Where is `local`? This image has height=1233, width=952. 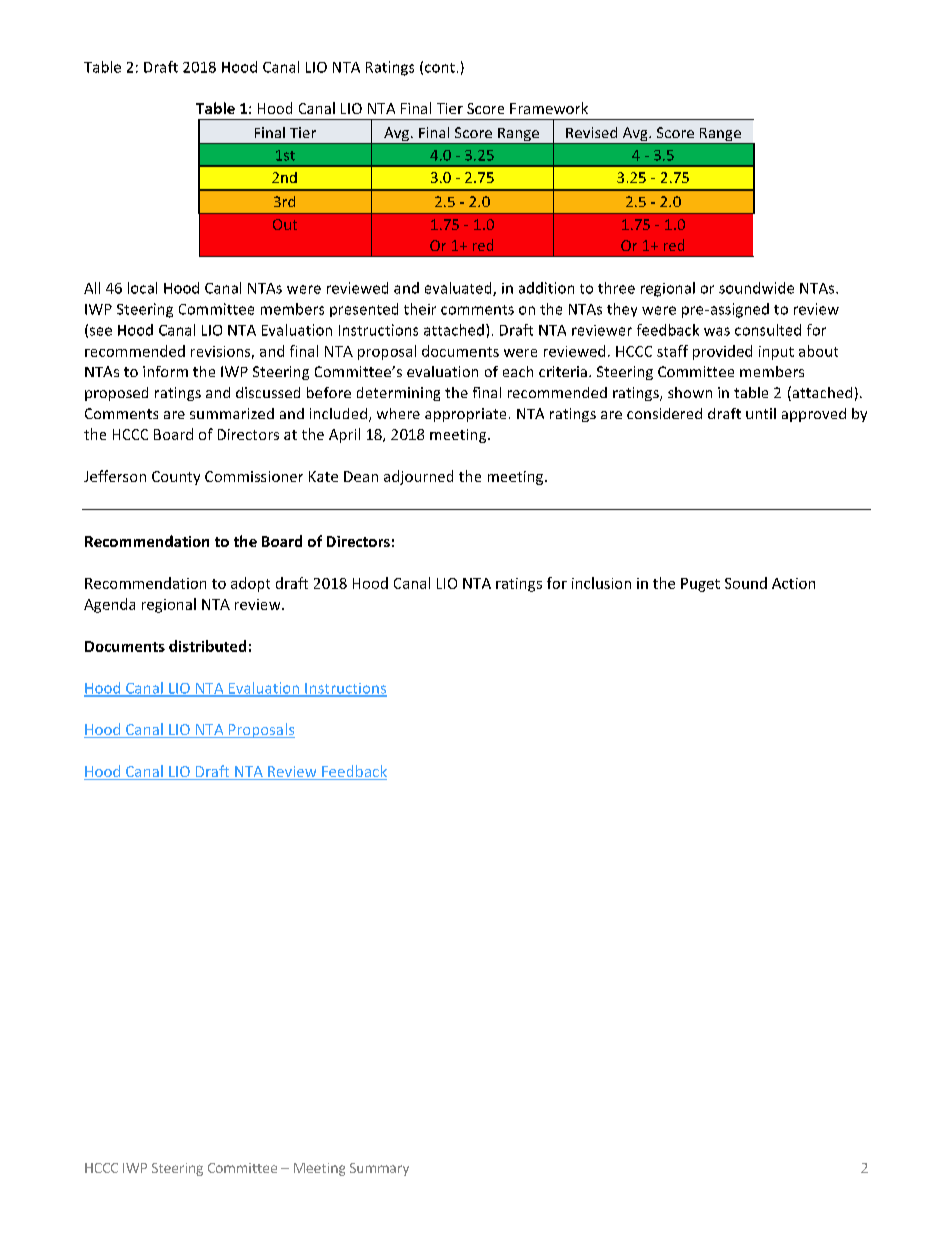 local is located at coordinates (142, 288).
